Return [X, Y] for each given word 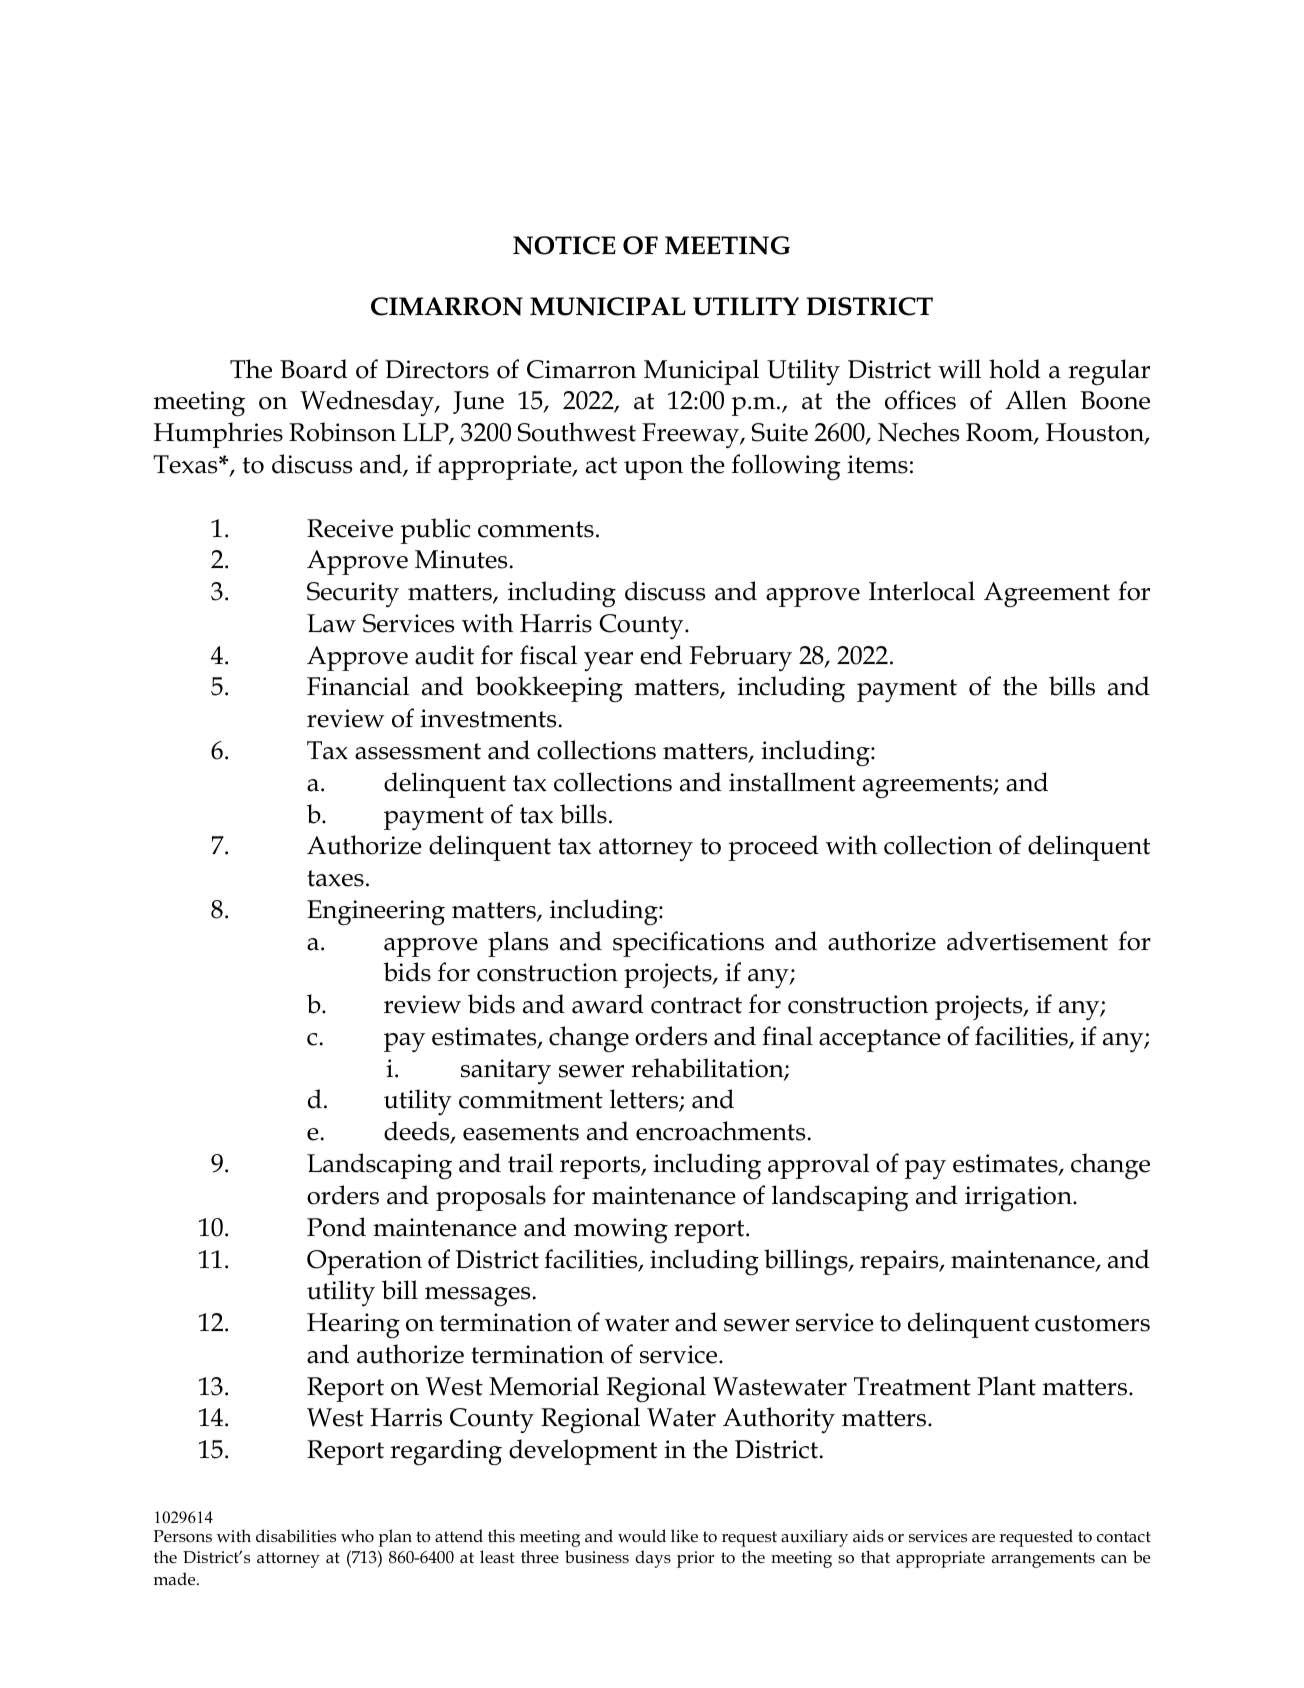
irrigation [1019, 1198]
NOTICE [564, 245]
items [877, 464]
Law [331, 623]
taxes [335, 878]
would [642, 1536]
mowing [621, 1231]
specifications [688, 944]
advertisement [1027, 941]
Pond [336, 1227]
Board [314, 369]
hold [1015, 369]
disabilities [296, 1536]
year [608, 661]
